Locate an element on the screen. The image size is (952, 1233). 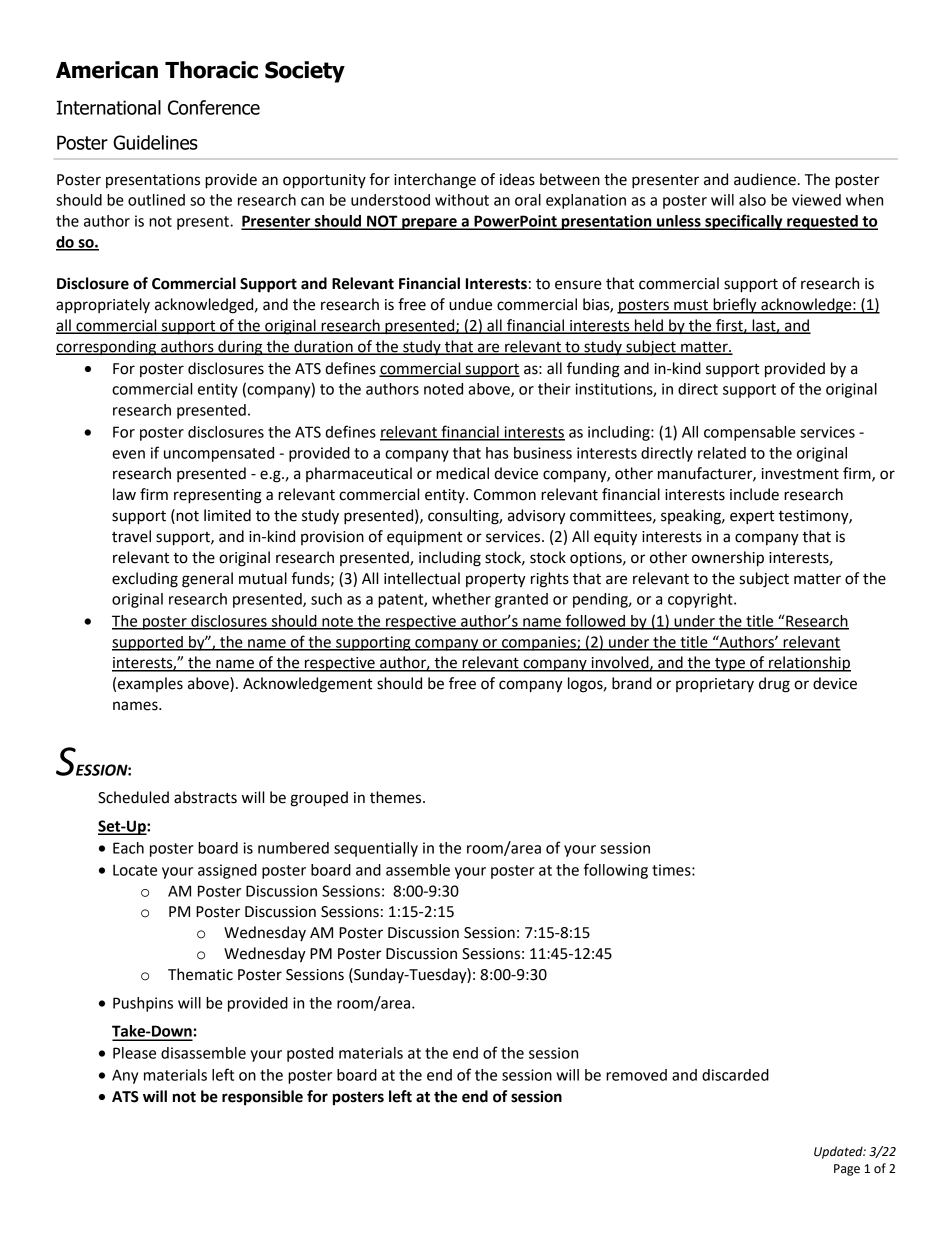
times is located at coordinates (672, 870).
